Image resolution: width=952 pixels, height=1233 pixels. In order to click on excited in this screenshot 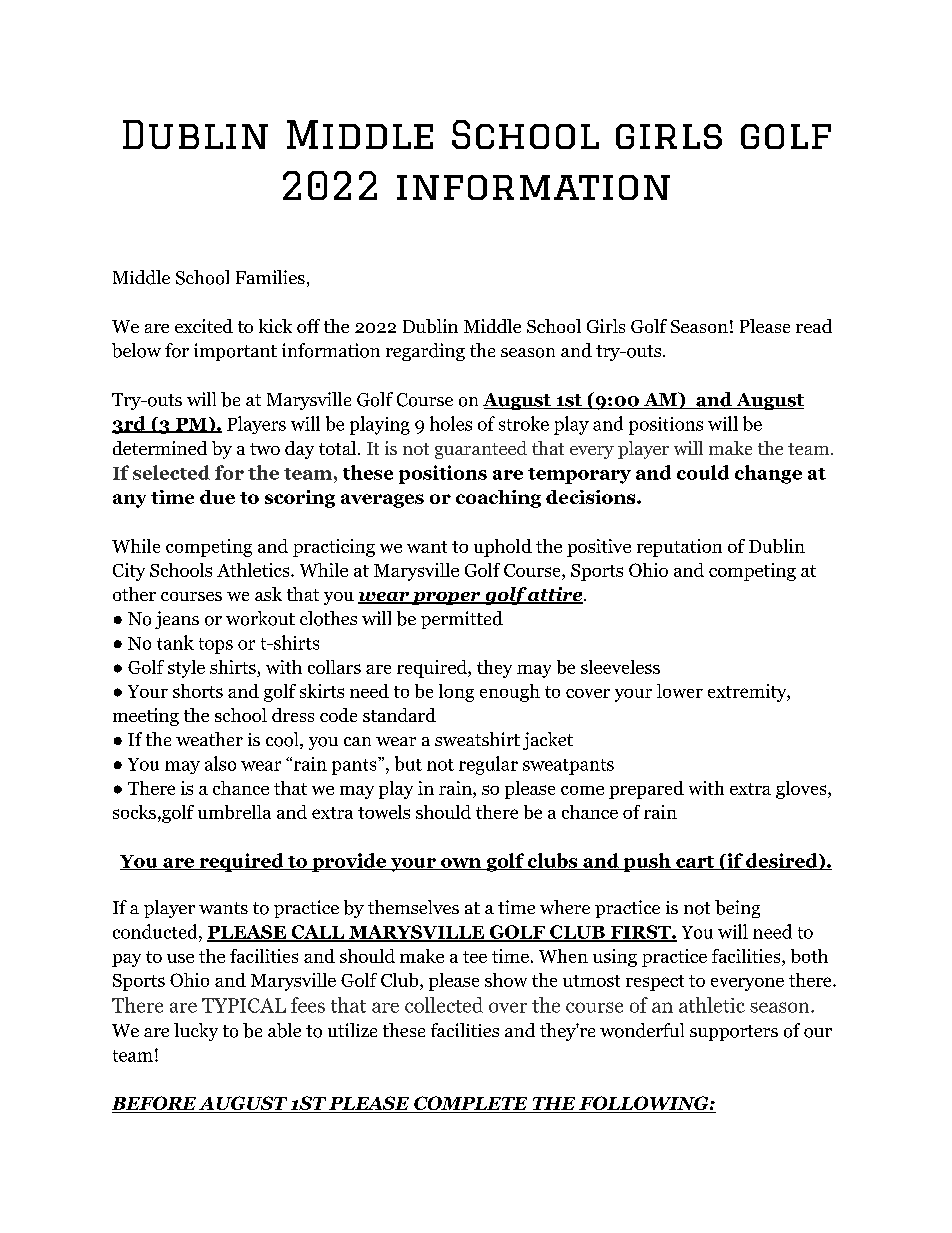, I will do `click(204, 326)`.
